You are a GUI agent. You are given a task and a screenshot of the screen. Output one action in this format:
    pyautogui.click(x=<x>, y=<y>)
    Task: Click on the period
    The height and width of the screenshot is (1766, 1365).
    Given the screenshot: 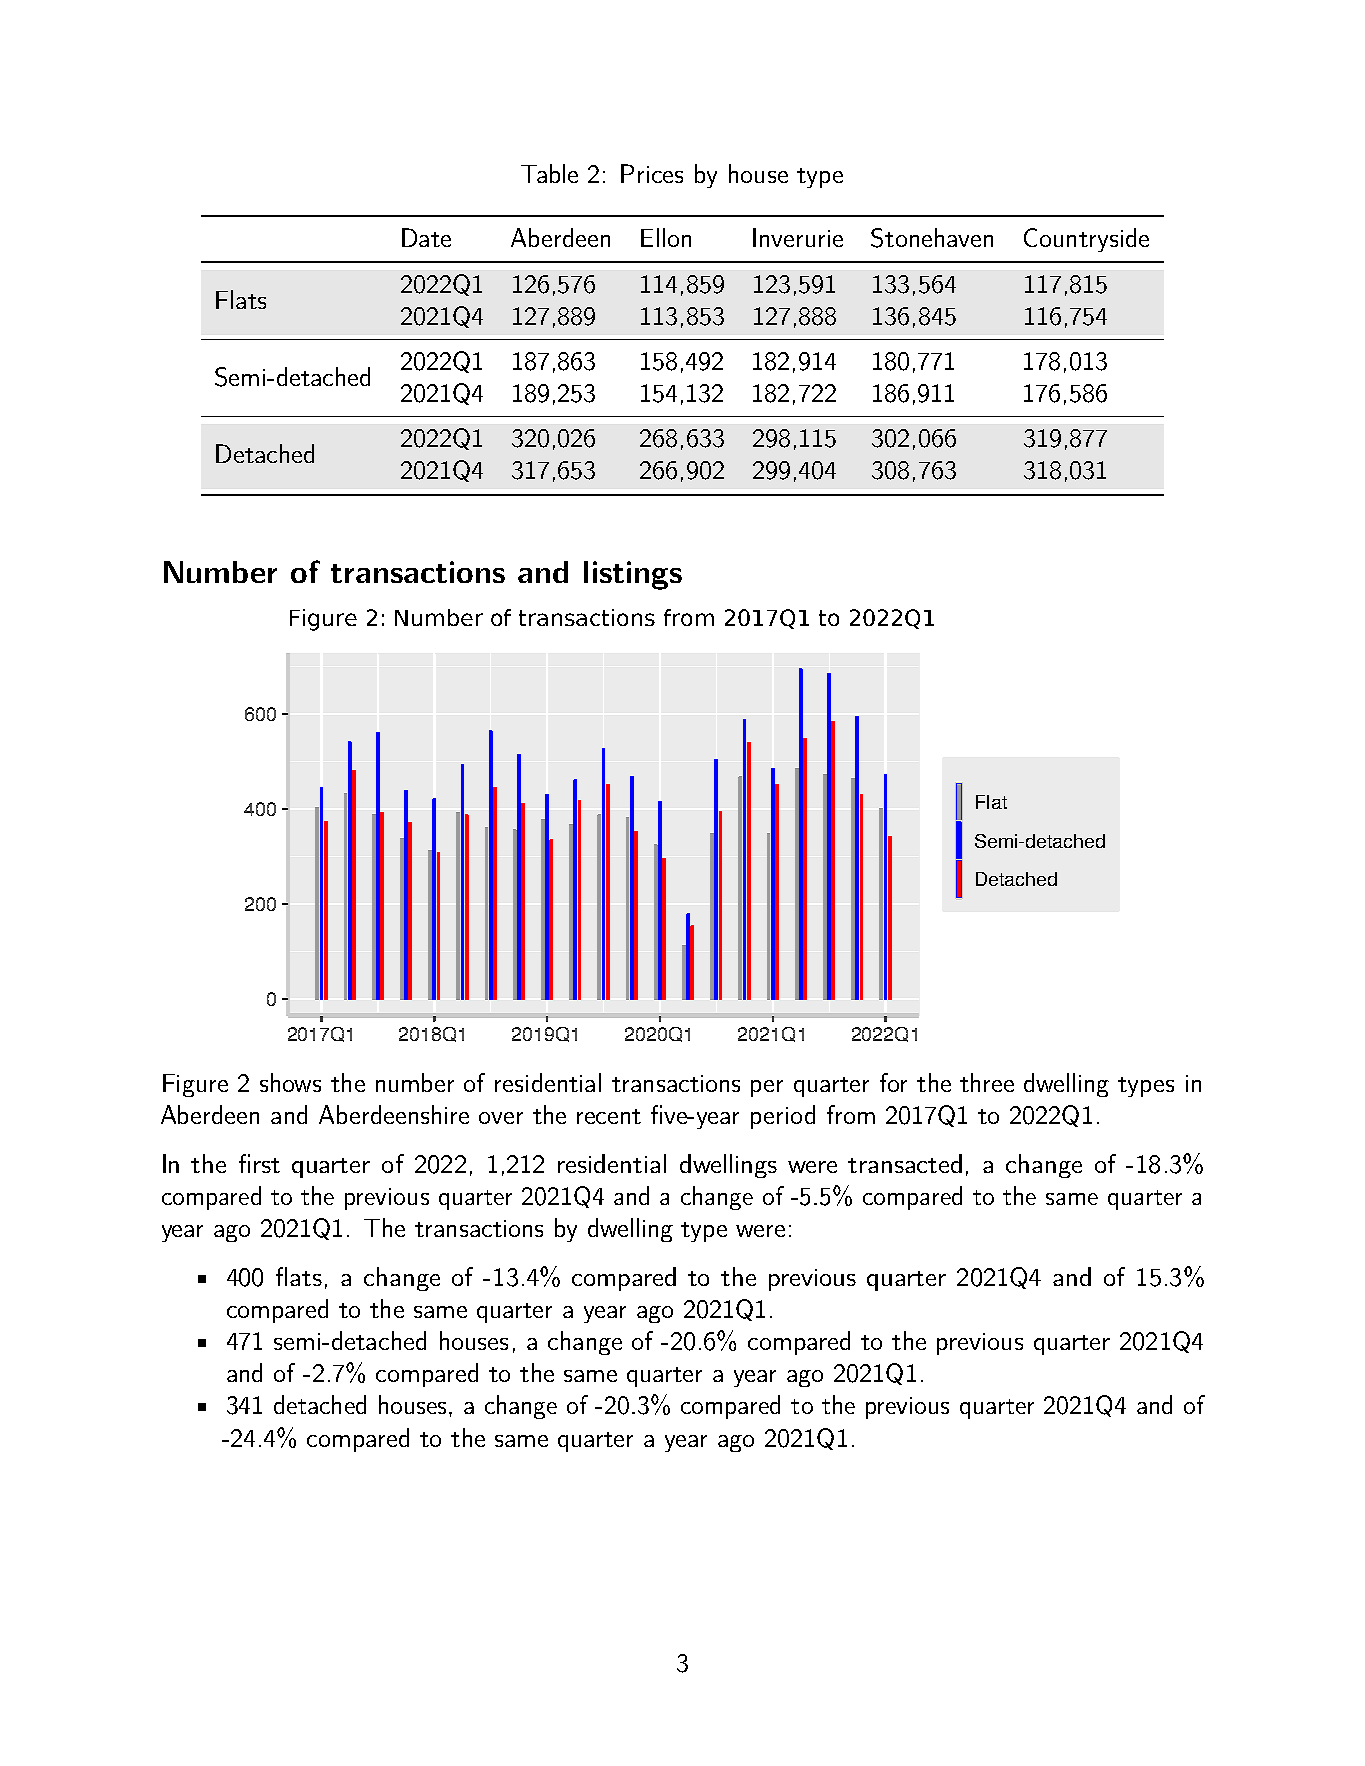 What is the action you would take?
    pyautogui.click(x=783, y=1117)
